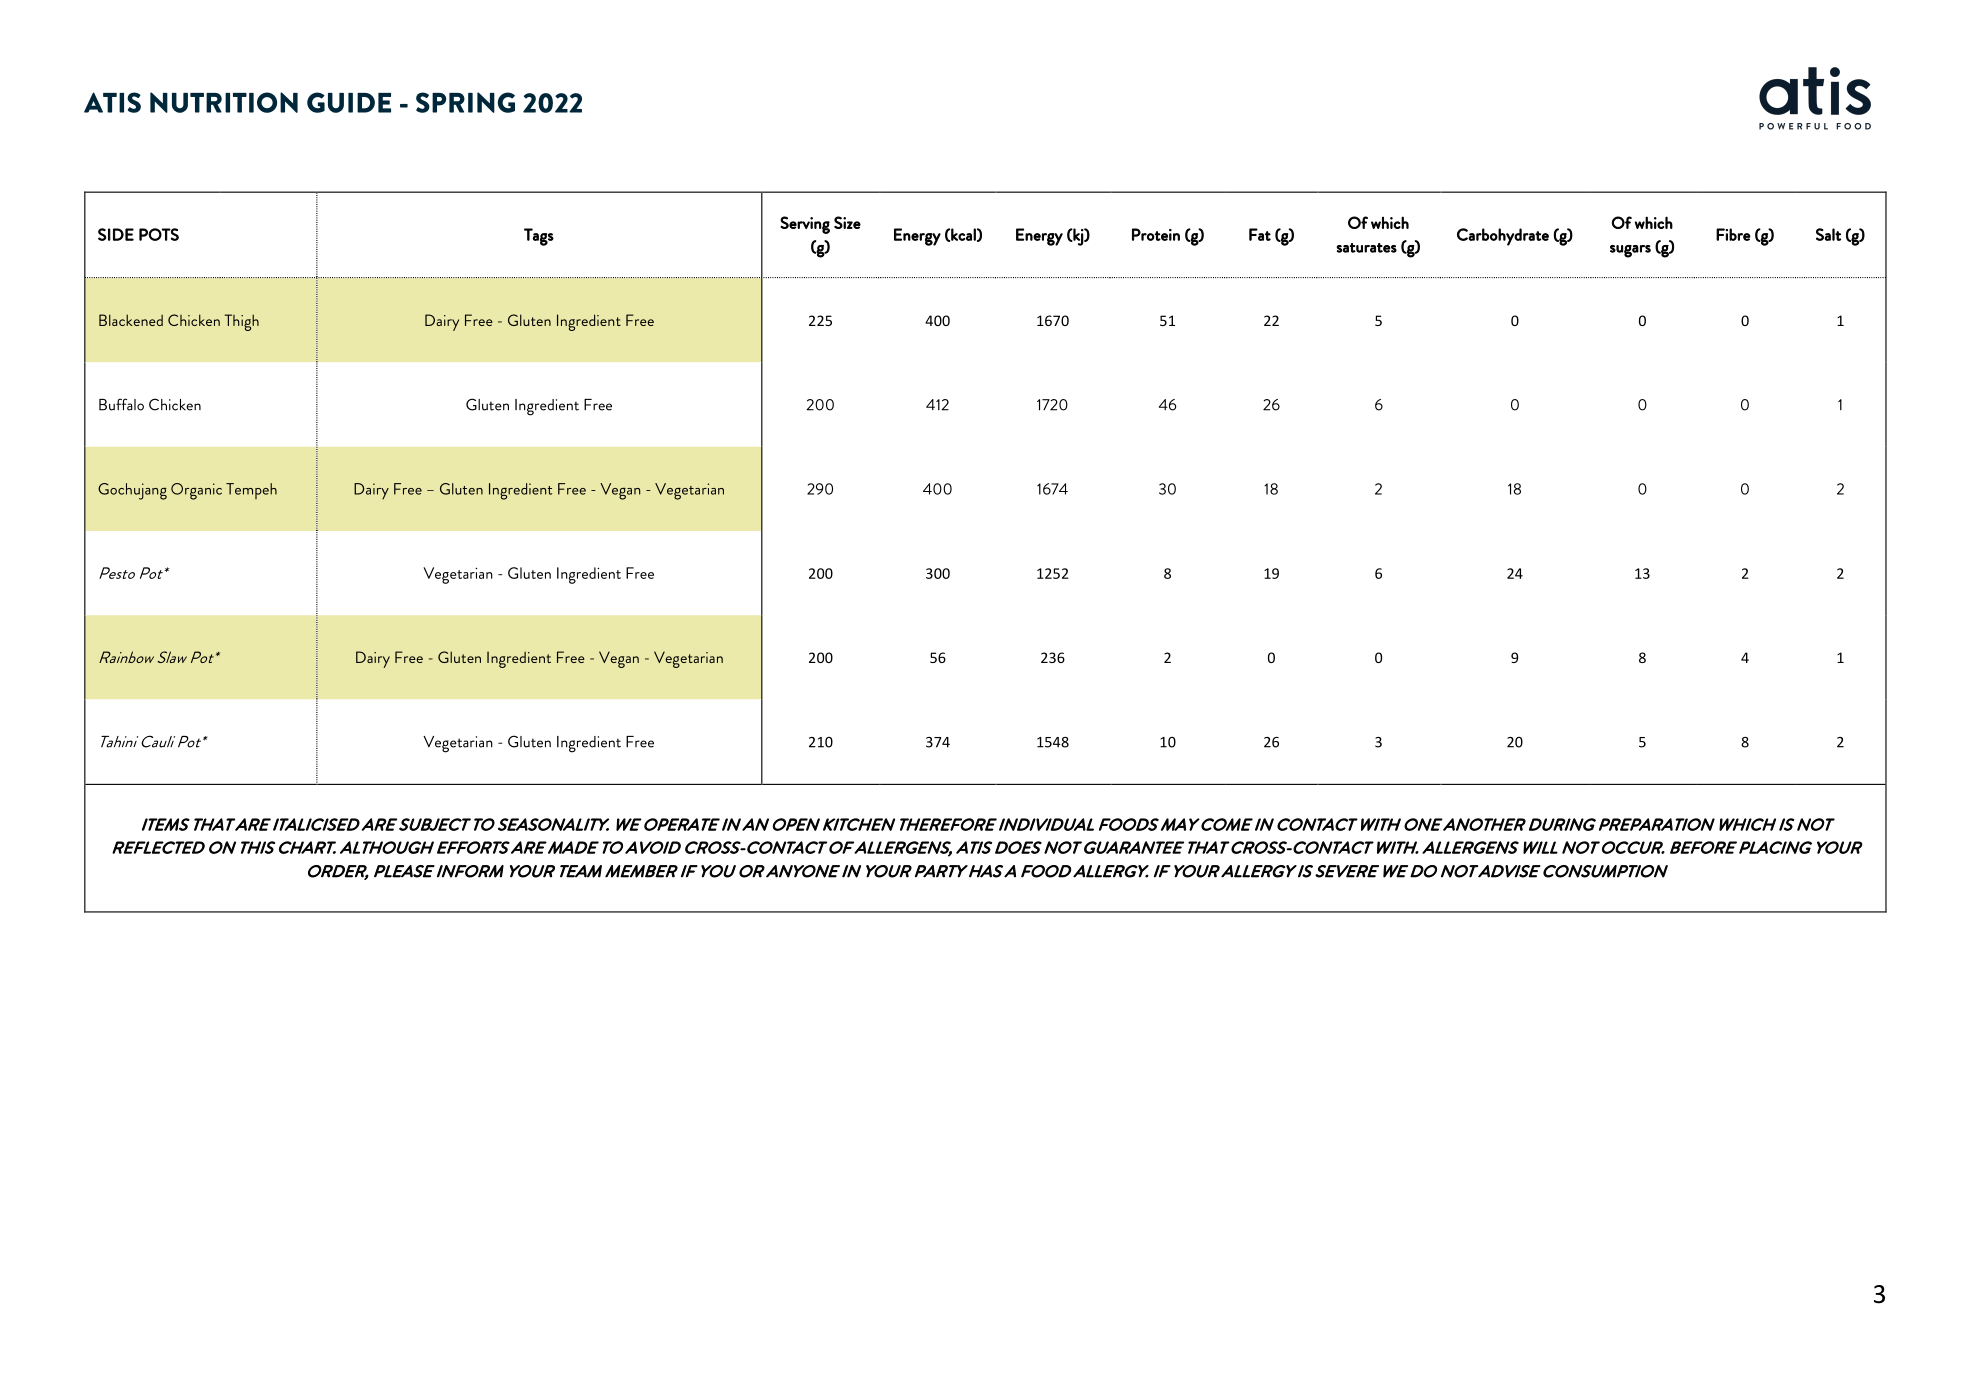 The height and width of the screenshot is (1393, 1971). Describe the element at coordinates (242, 322) in the screenshot. I see `Thigh` at that location.
